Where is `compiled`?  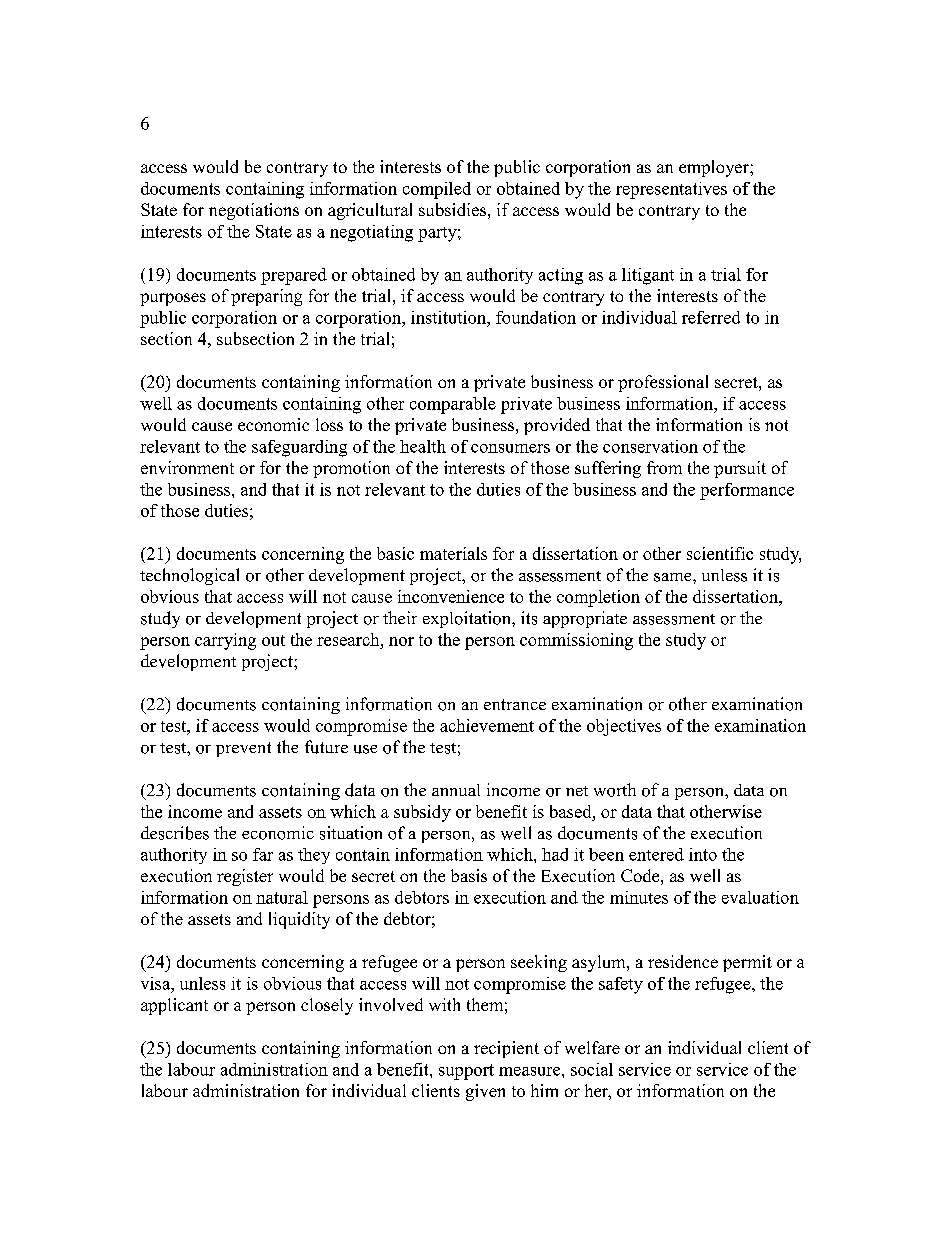
compiled is located at coordinates (437, 190).
